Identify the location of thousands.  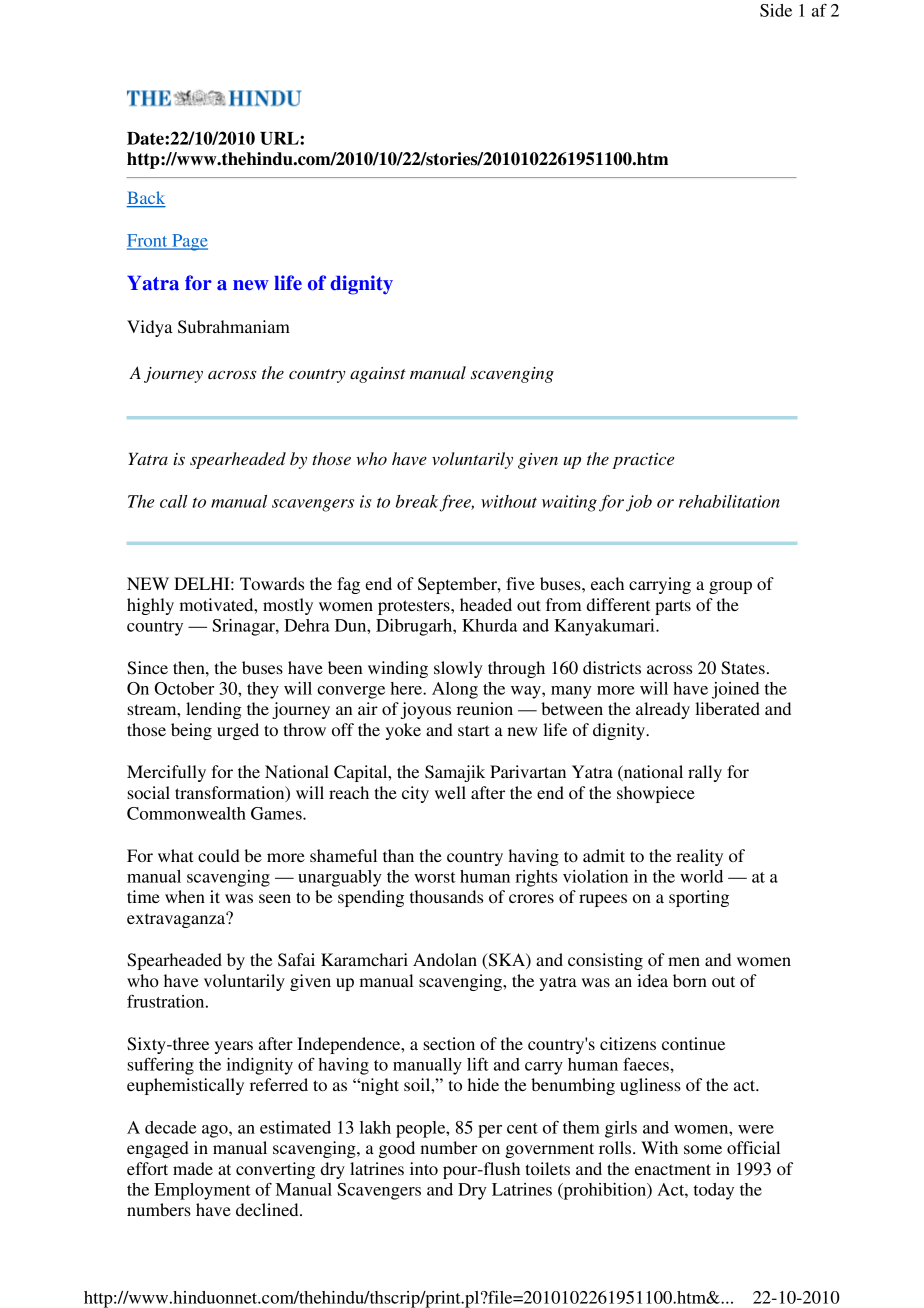
(446, 896).
